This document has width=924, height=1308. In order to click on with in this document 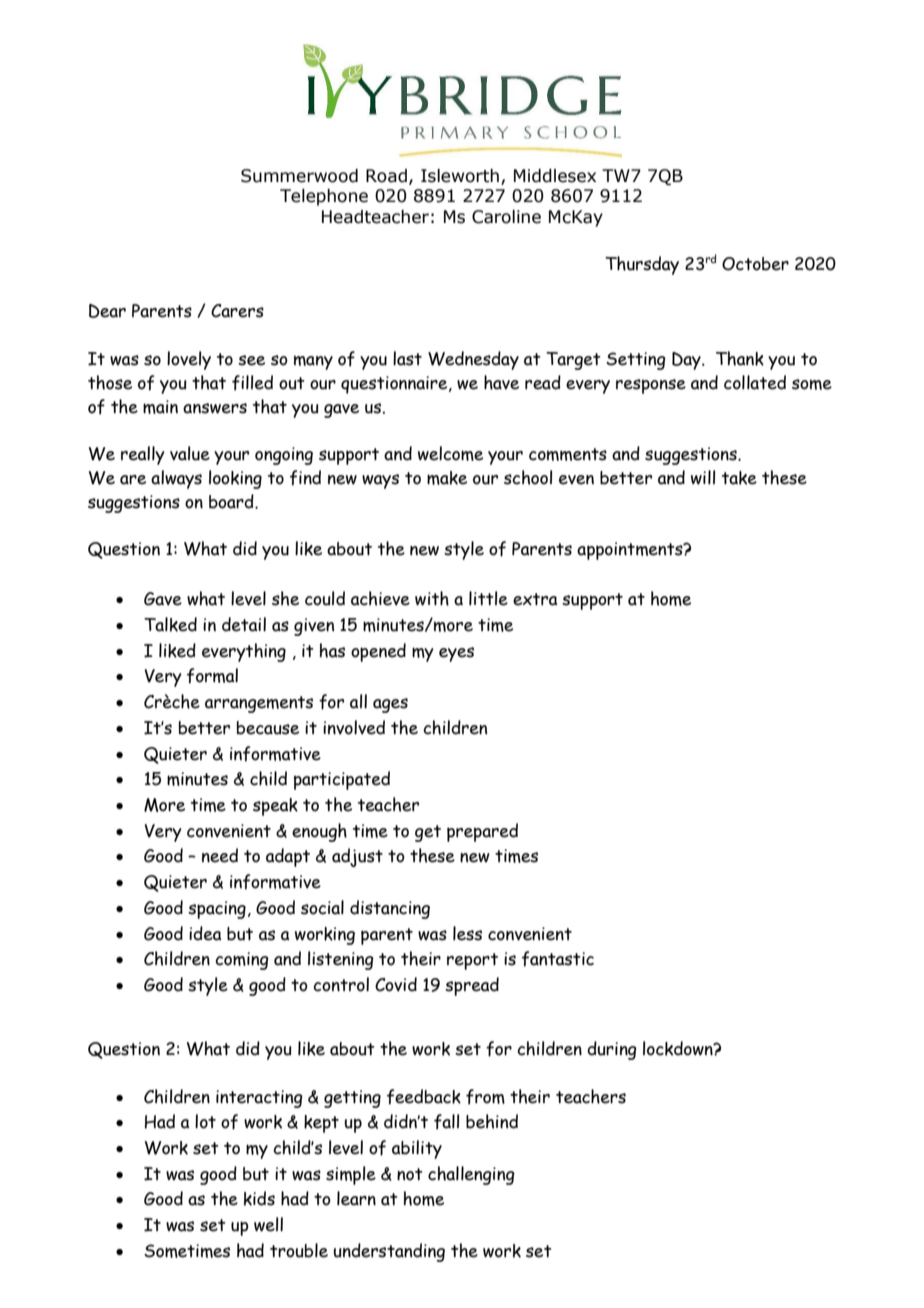, I will do `click(432, 598)`.
